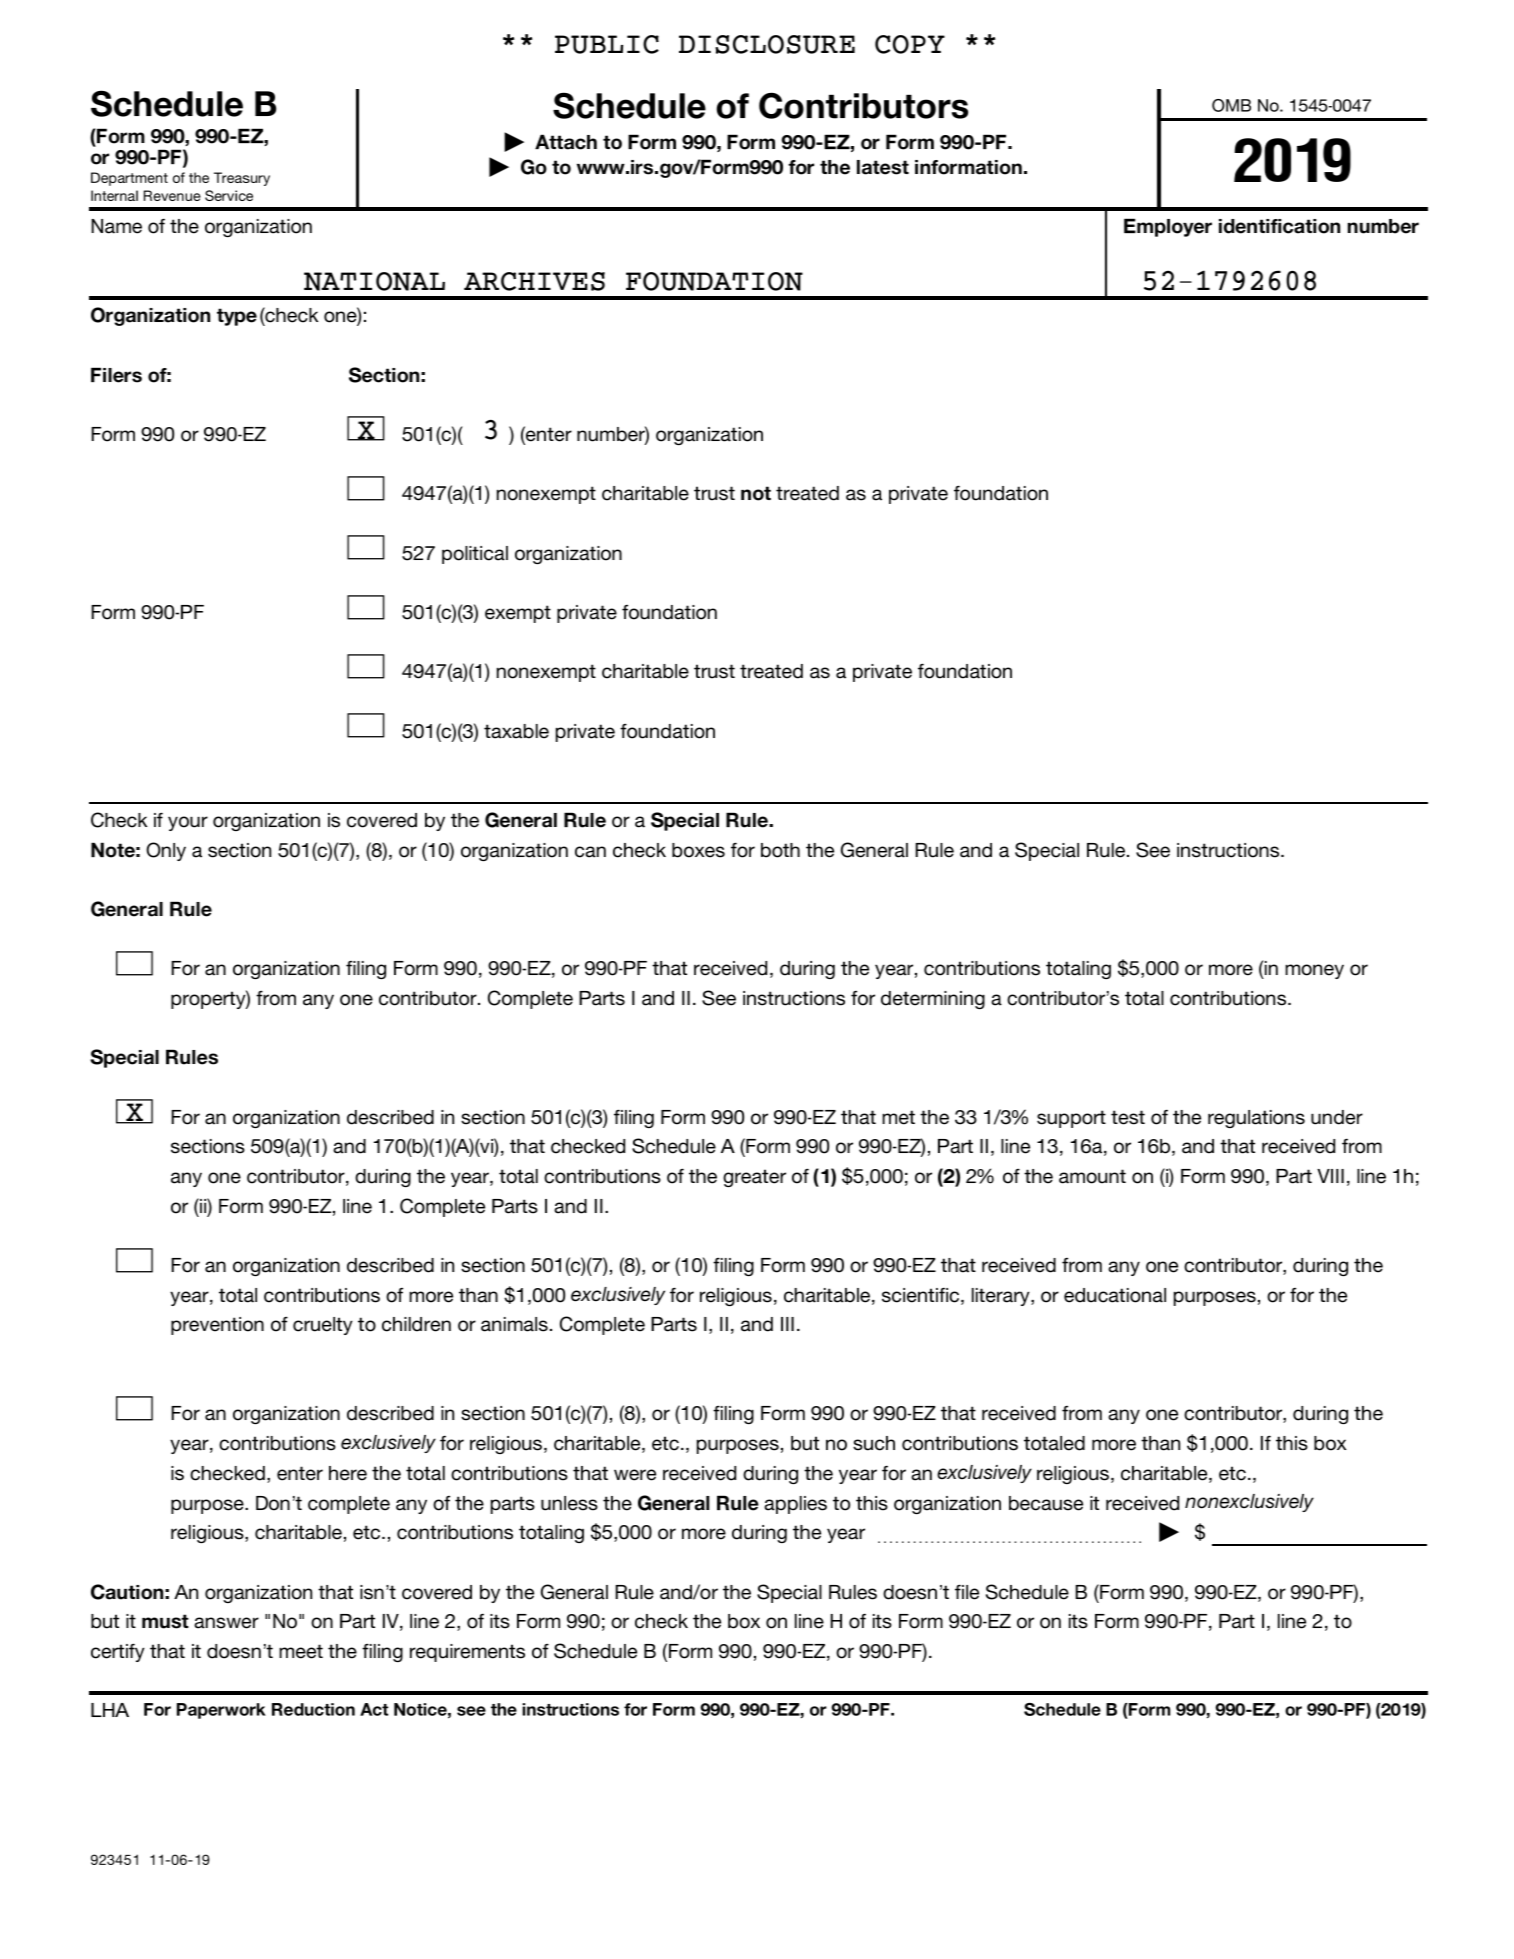 The width and height of the document is (1514, 1959). Describe the element at coordinates (780, 850) in the document. I see `both` at that location.
